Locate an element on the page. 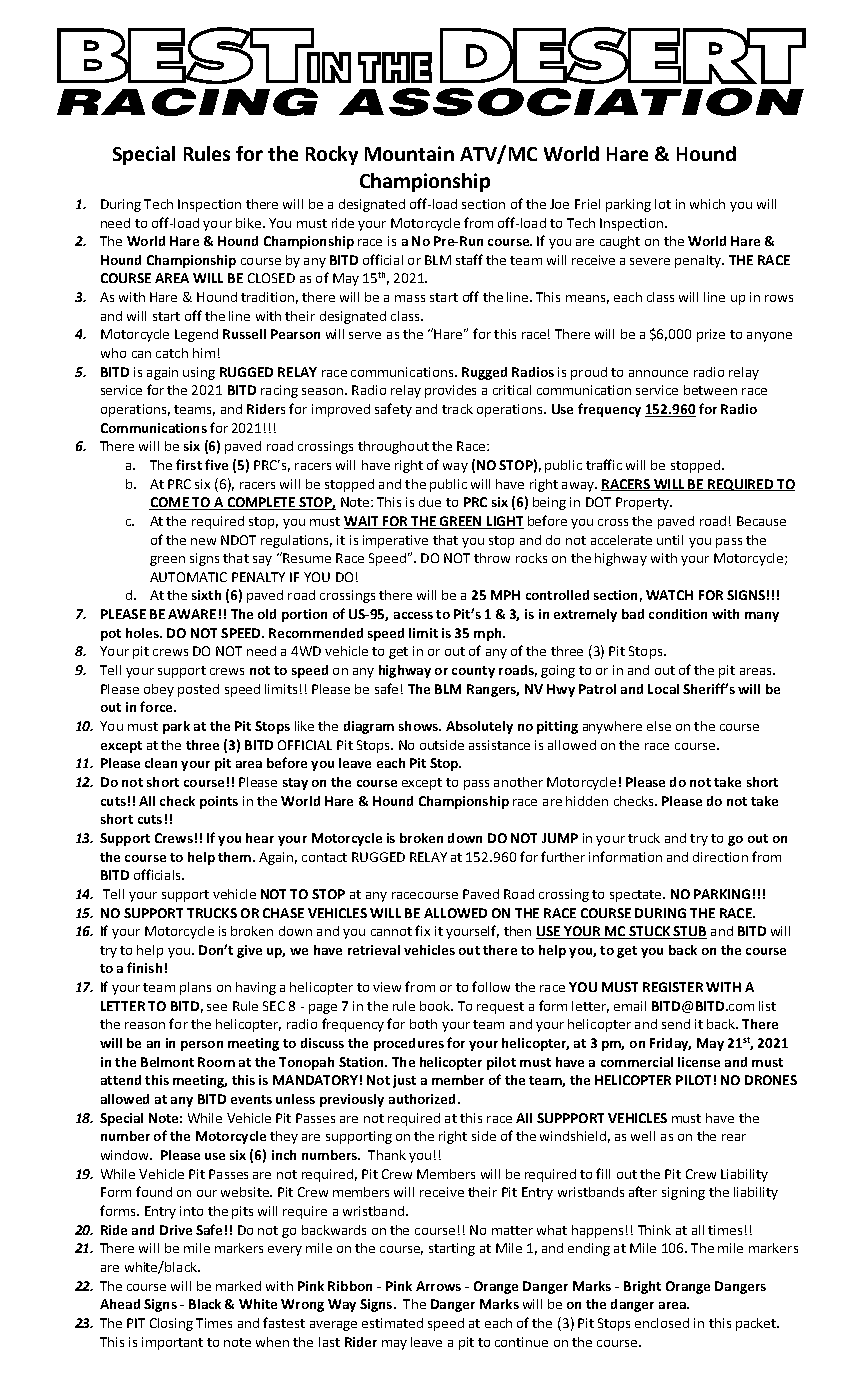  which is located at coordinates (707, 204).
